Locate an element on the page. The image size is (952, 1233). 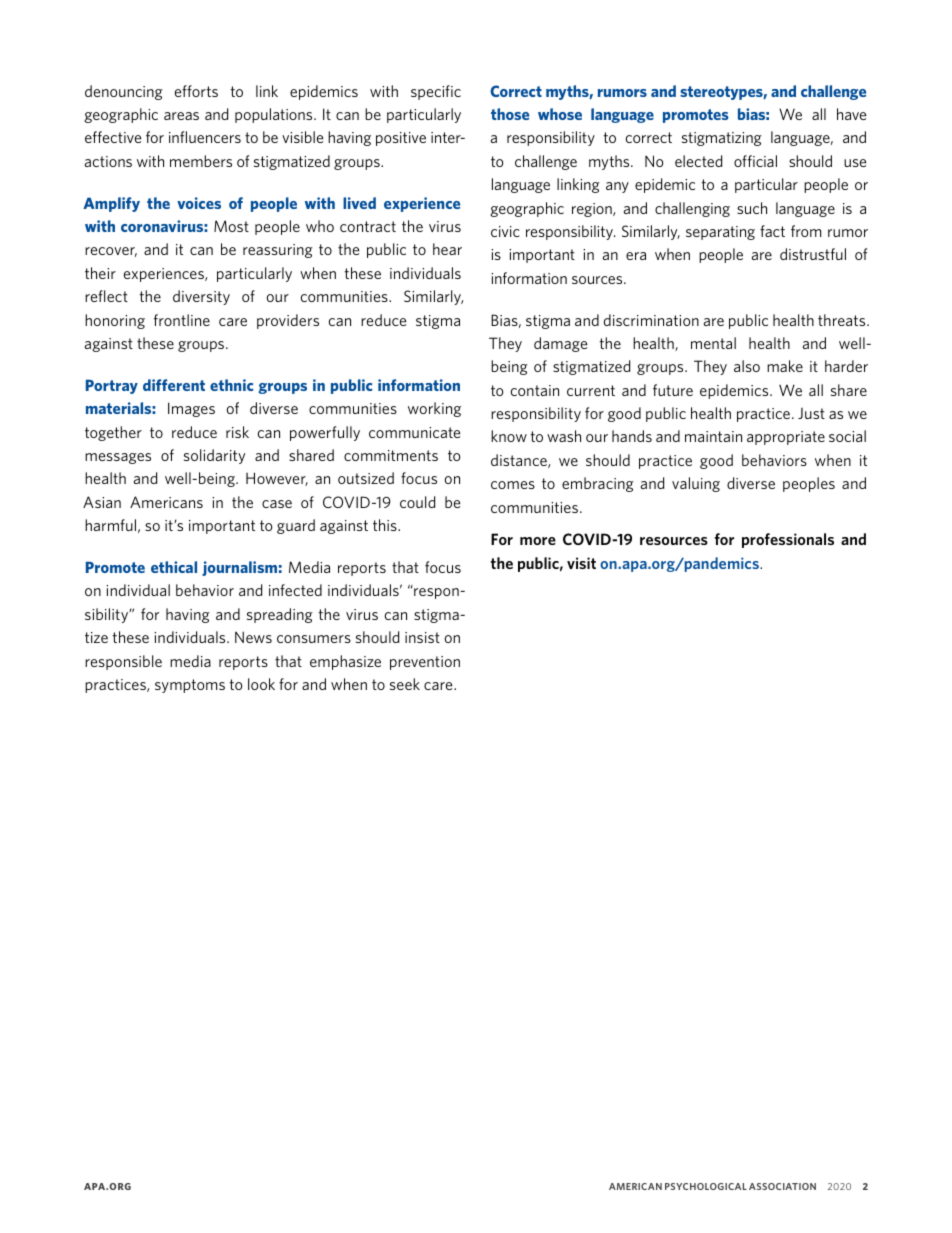
ASSOCIATION is located at coordinates (782, 1186).
